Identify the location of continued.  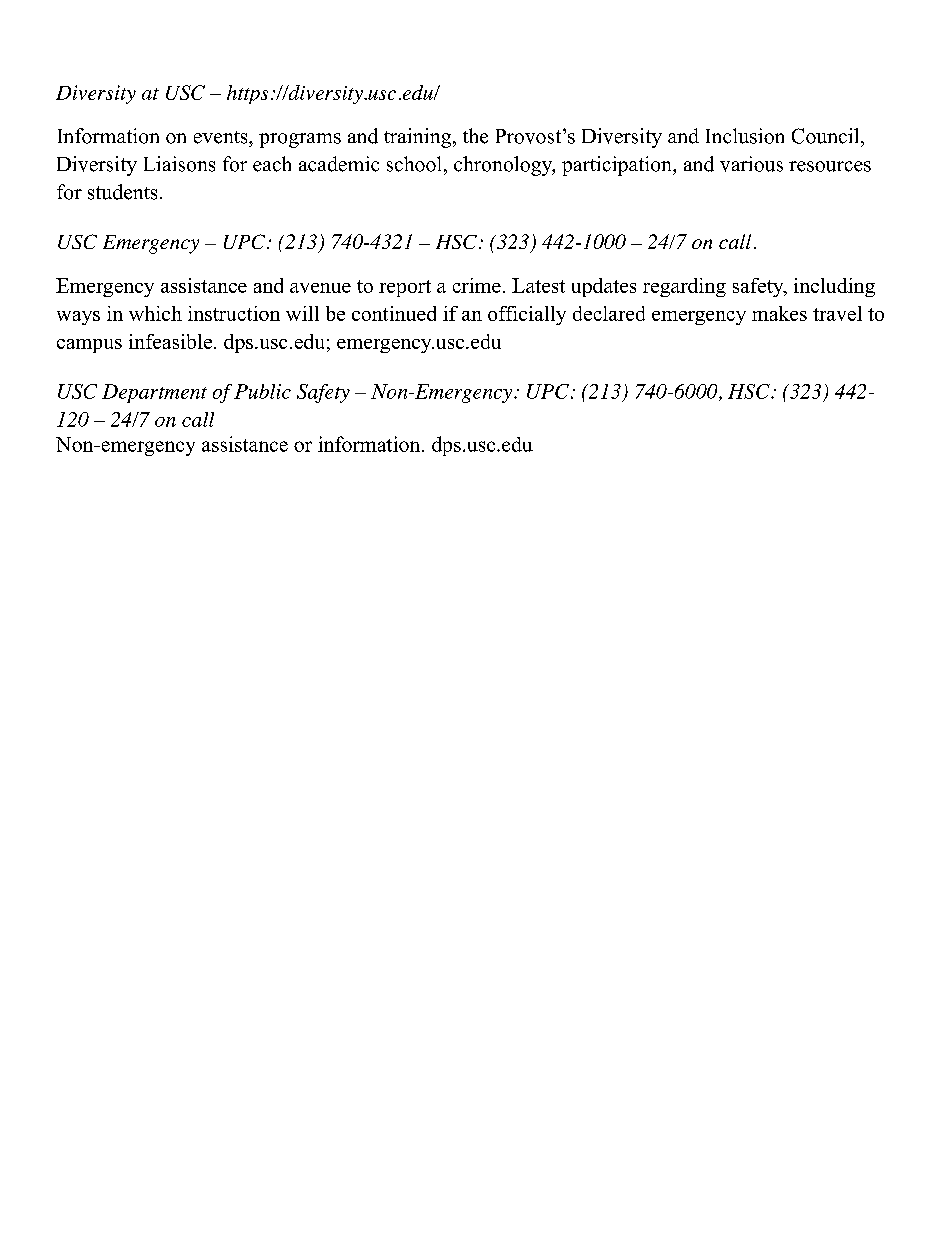
(394, 313).
